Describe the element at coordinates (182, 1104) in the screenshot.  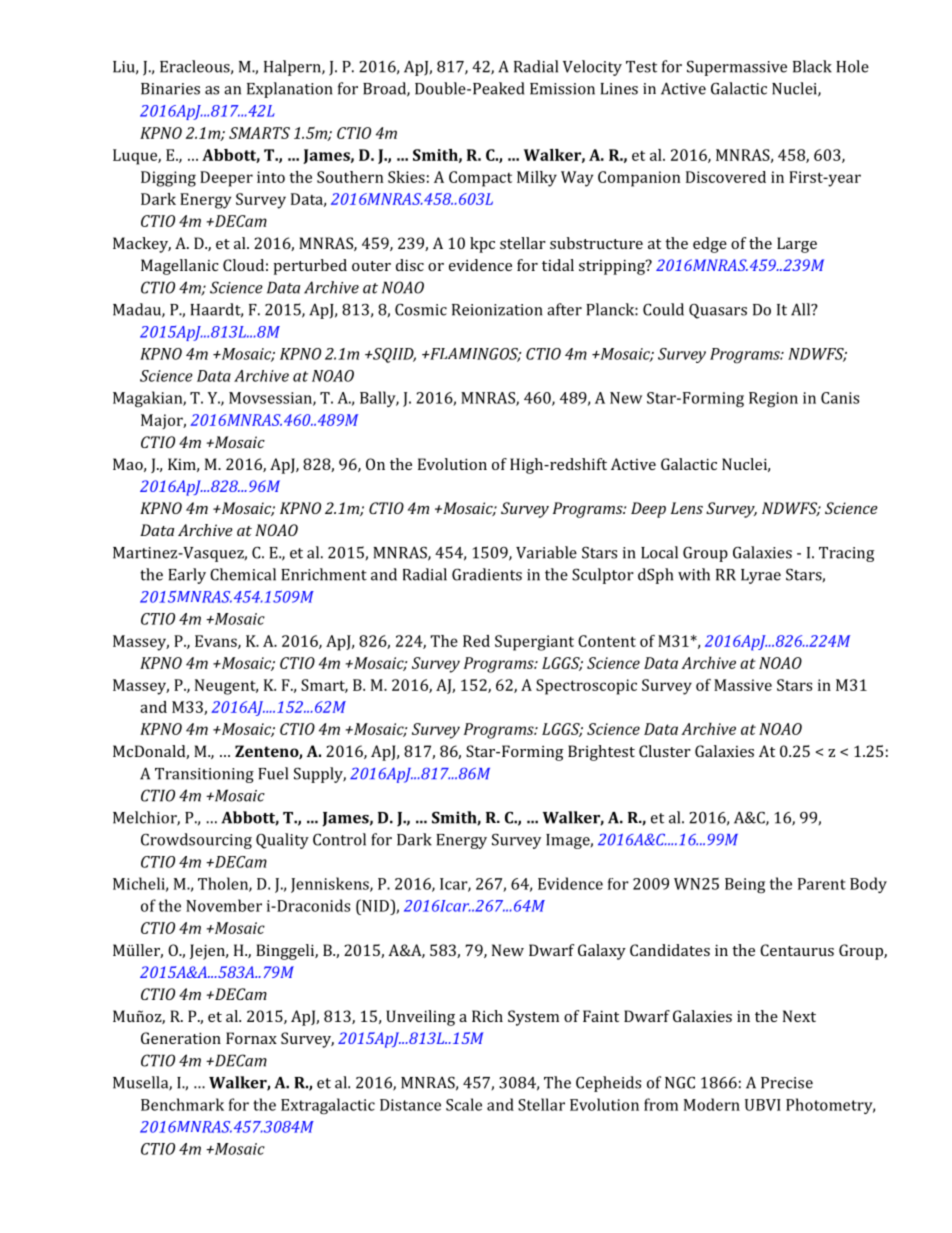
I see `Benchmark` at that location.
